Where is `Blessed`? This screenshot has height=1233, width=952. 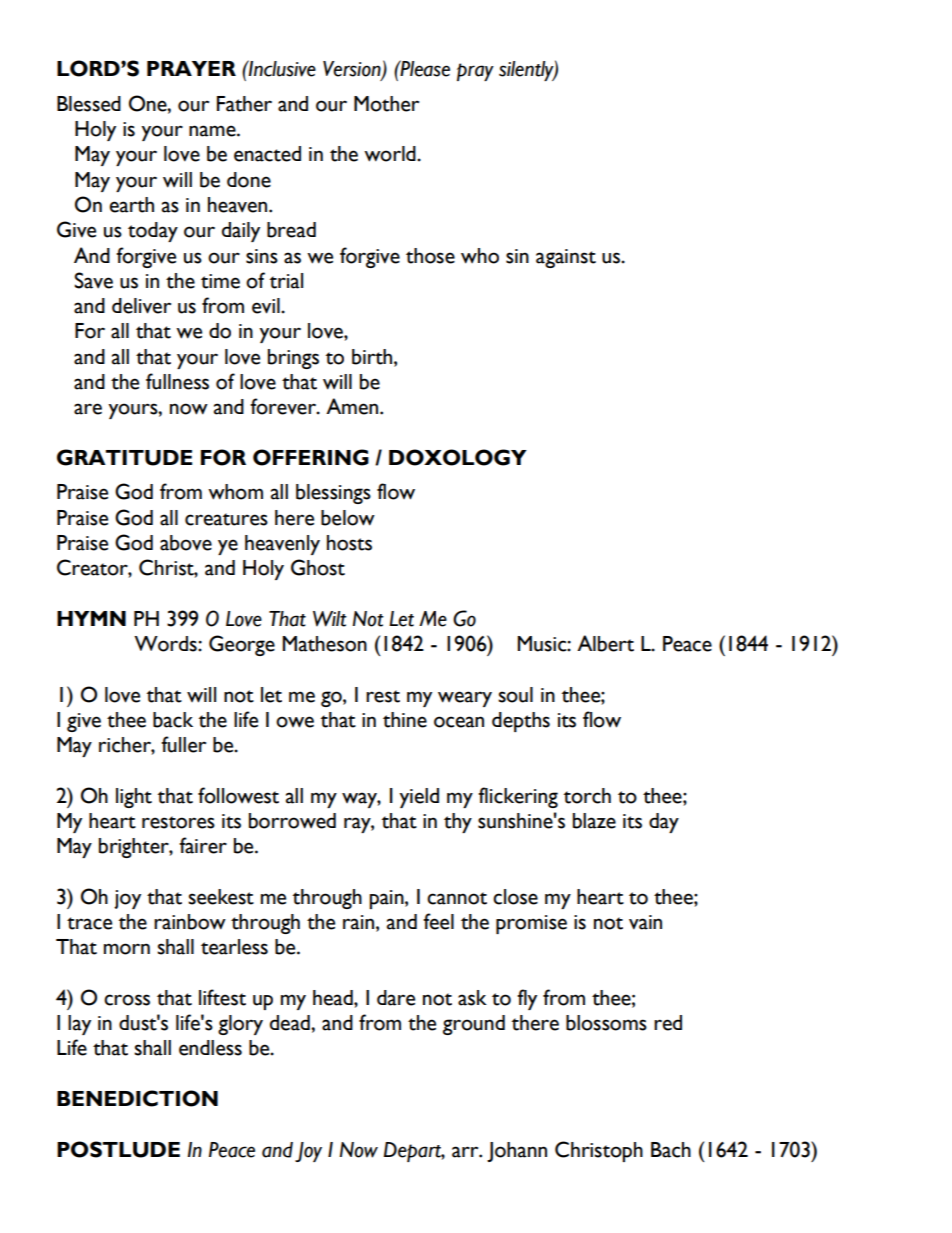
Blessed is located at coordinates (89, 104).
